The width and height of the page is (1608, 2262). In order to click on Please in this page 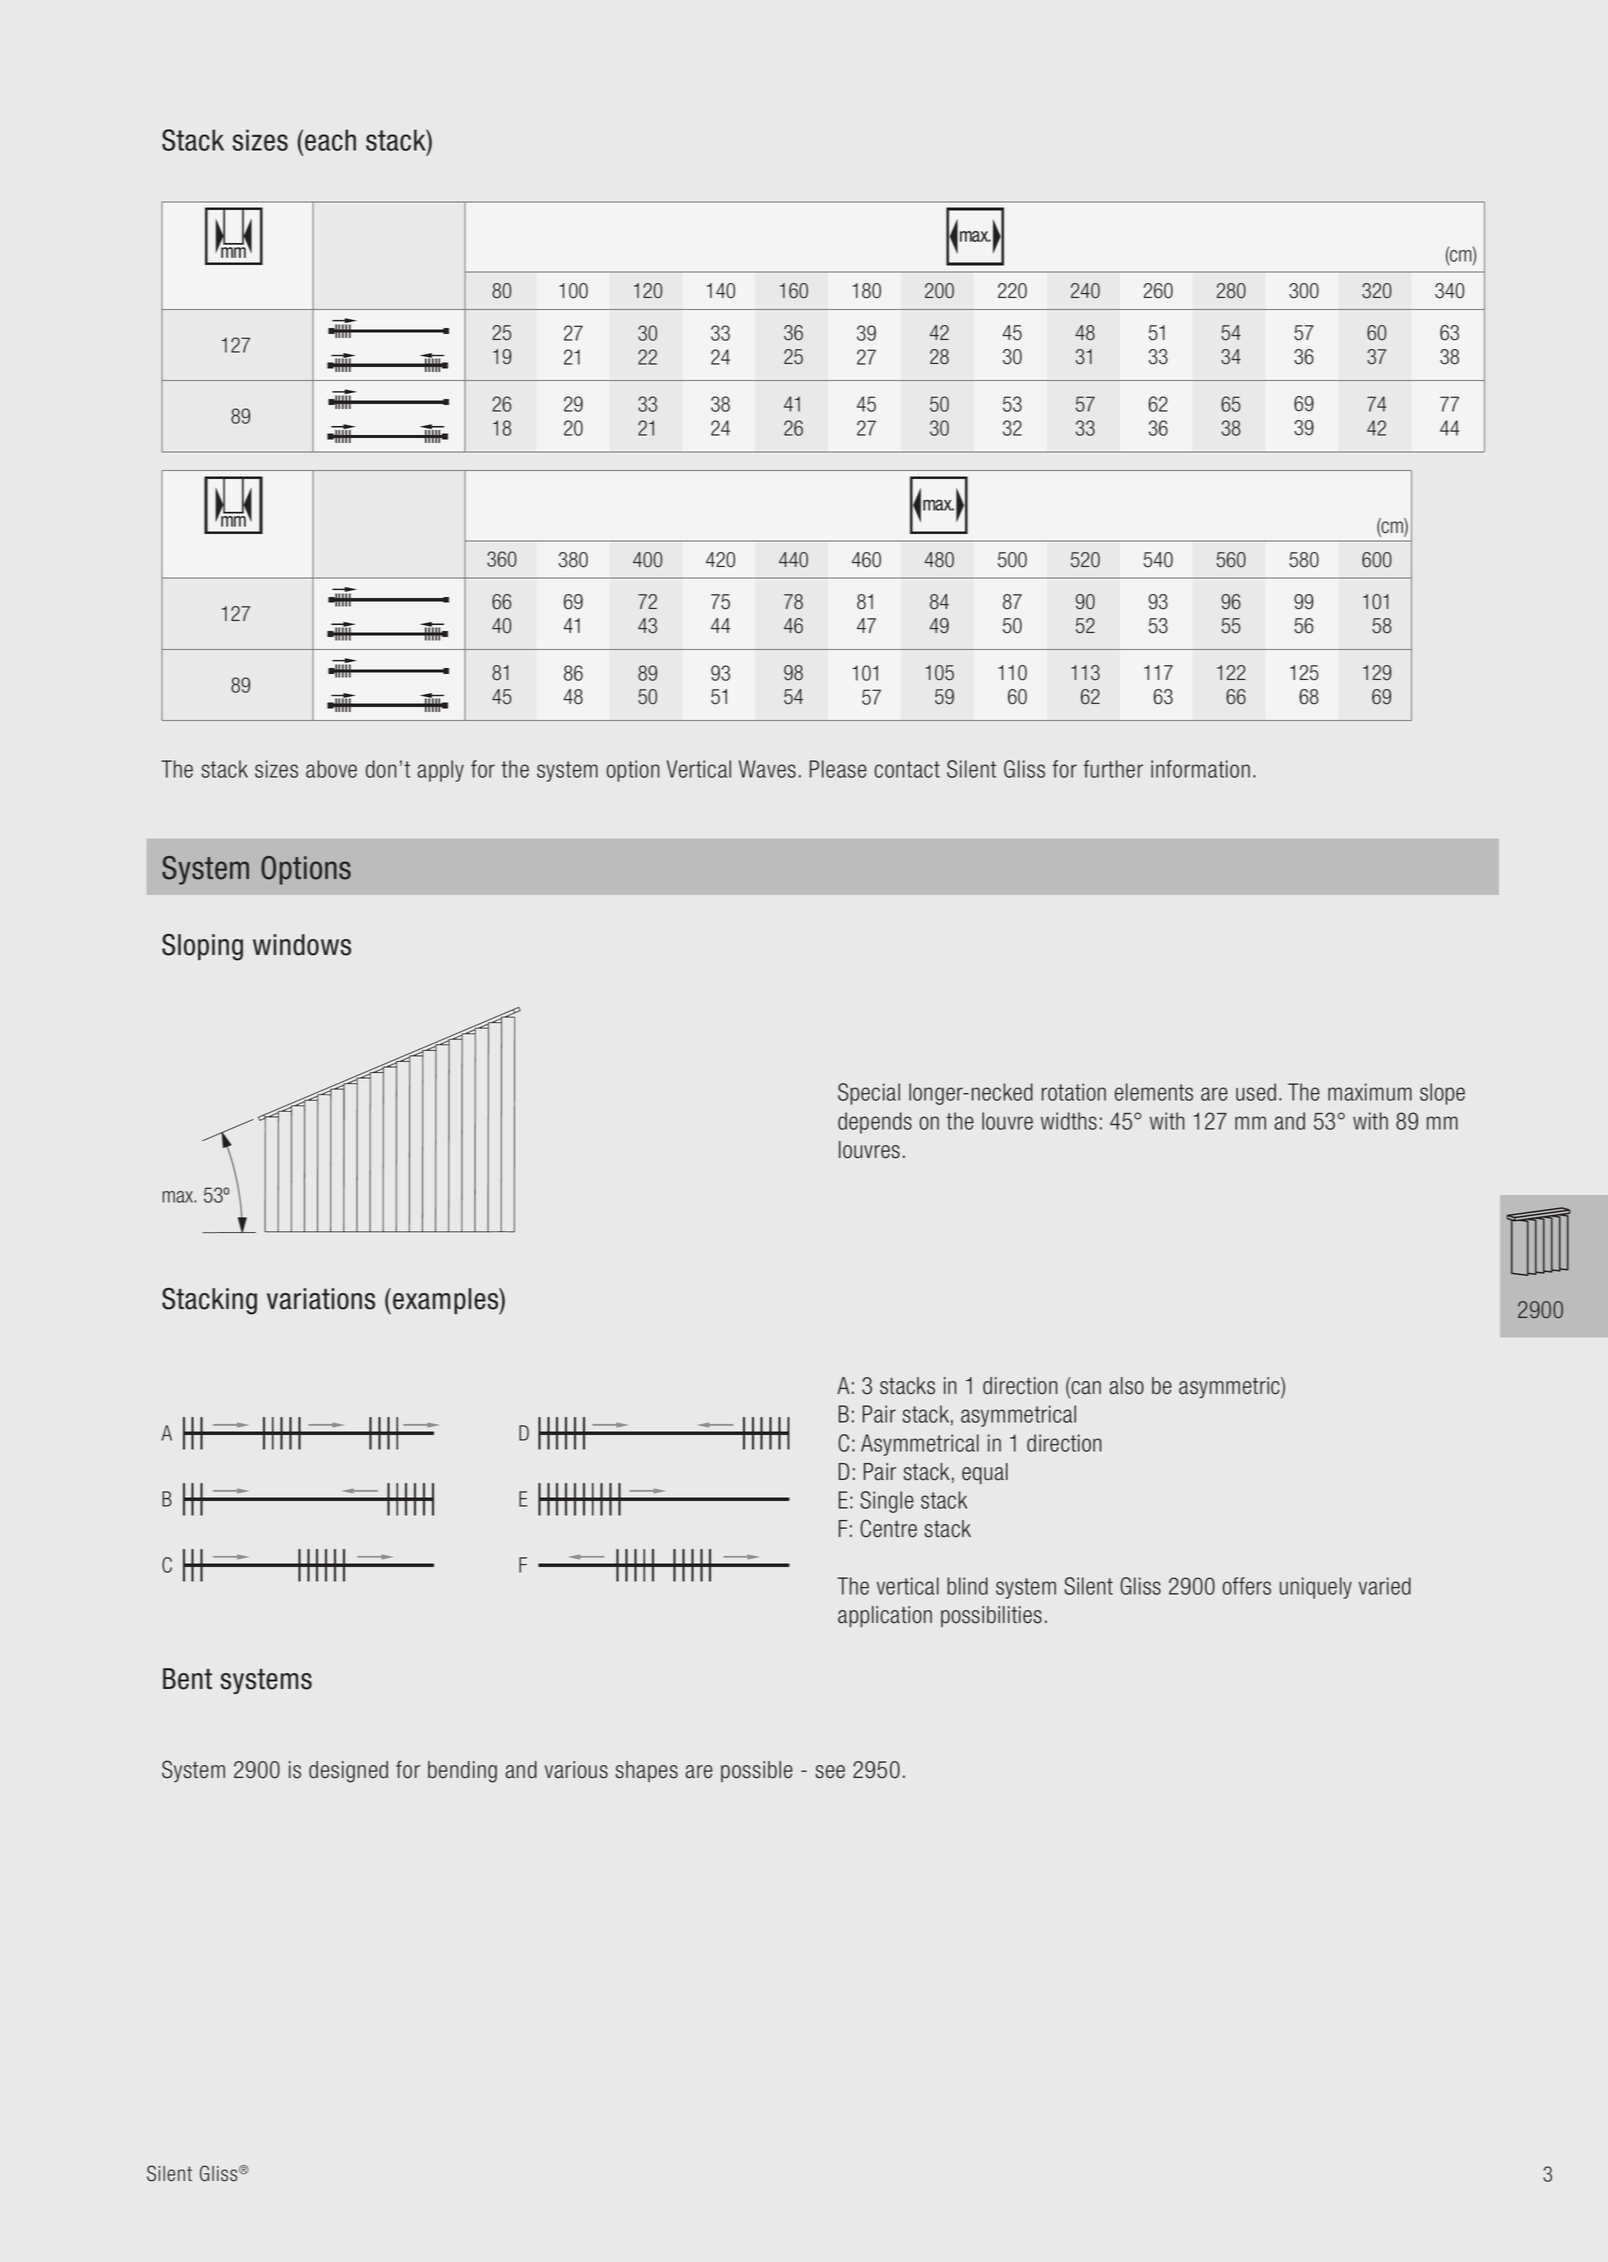, I will do `click(838, 769)`.
